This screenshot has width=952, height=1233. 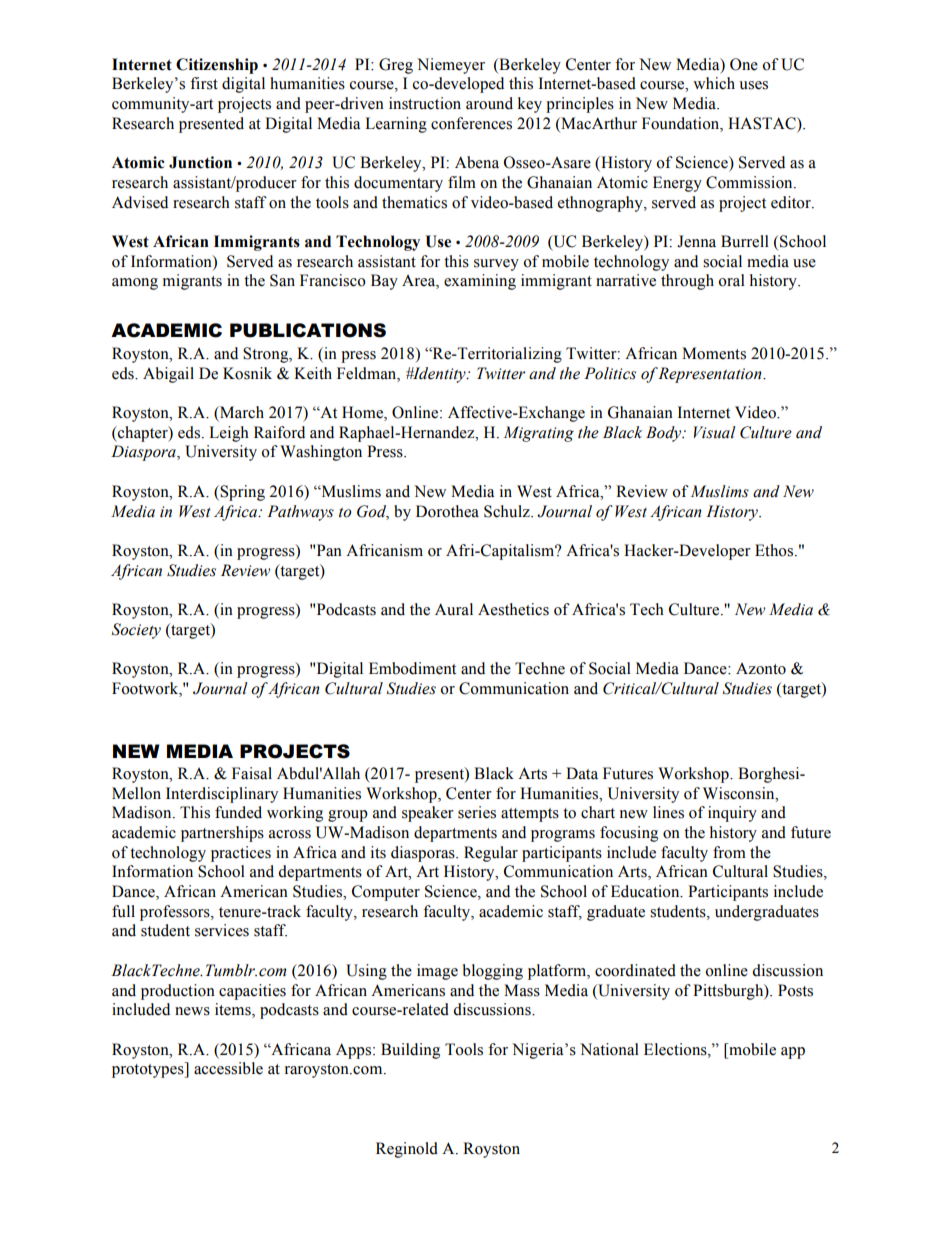 What do you see at coordinates (489, 103) in the screenshot?
I see `around` at bounding box center [489, 103].
